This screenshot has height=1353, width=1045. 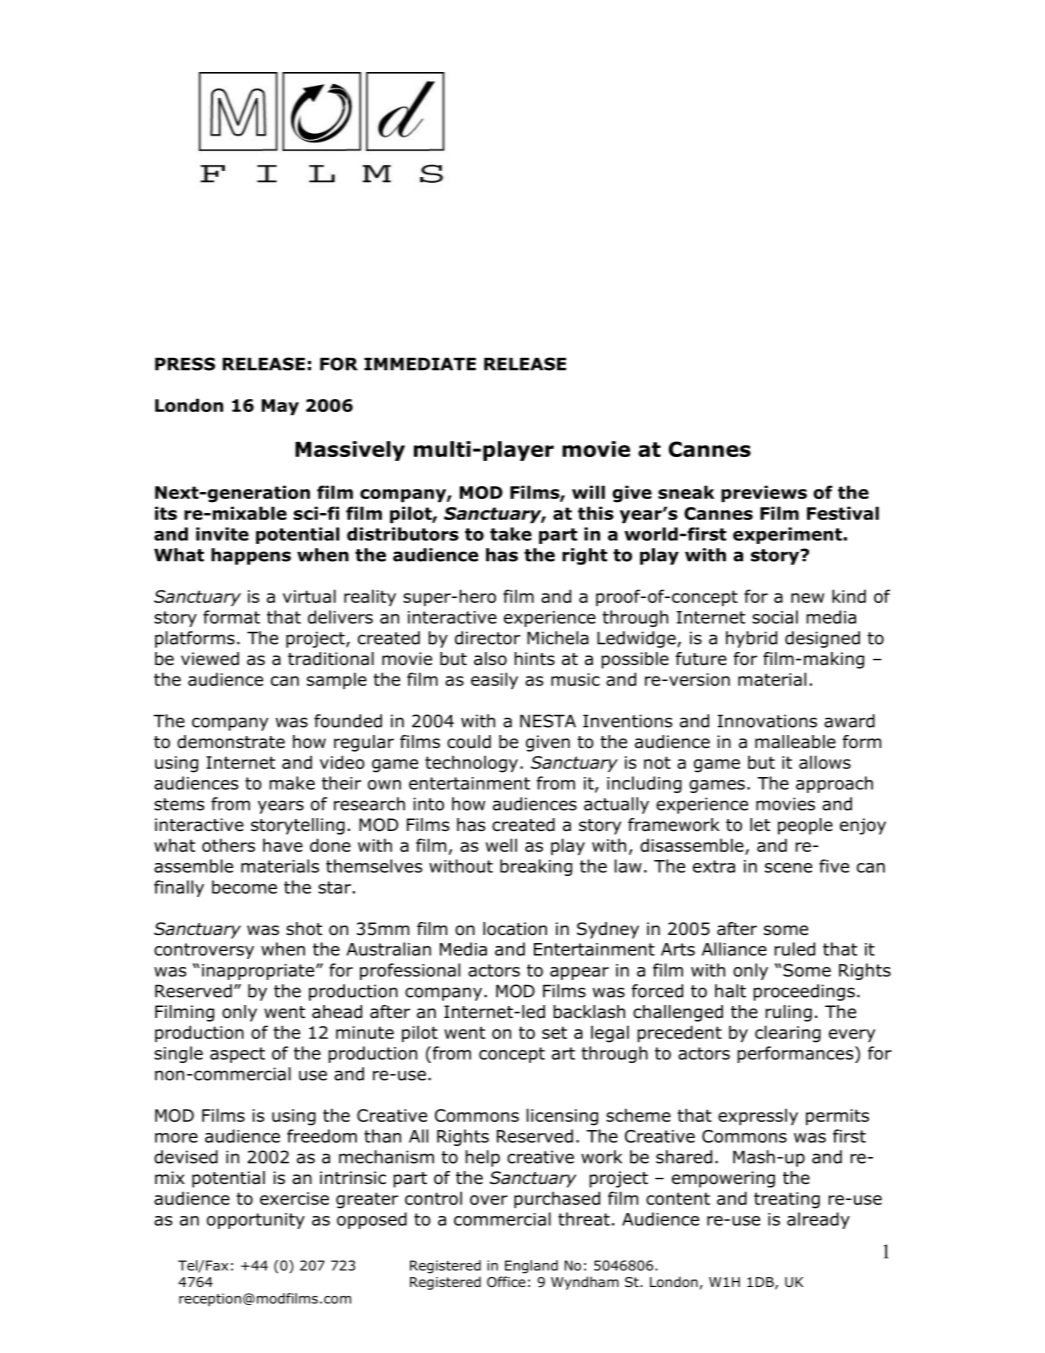 I want to click on May, so click(x=280, y=407).
